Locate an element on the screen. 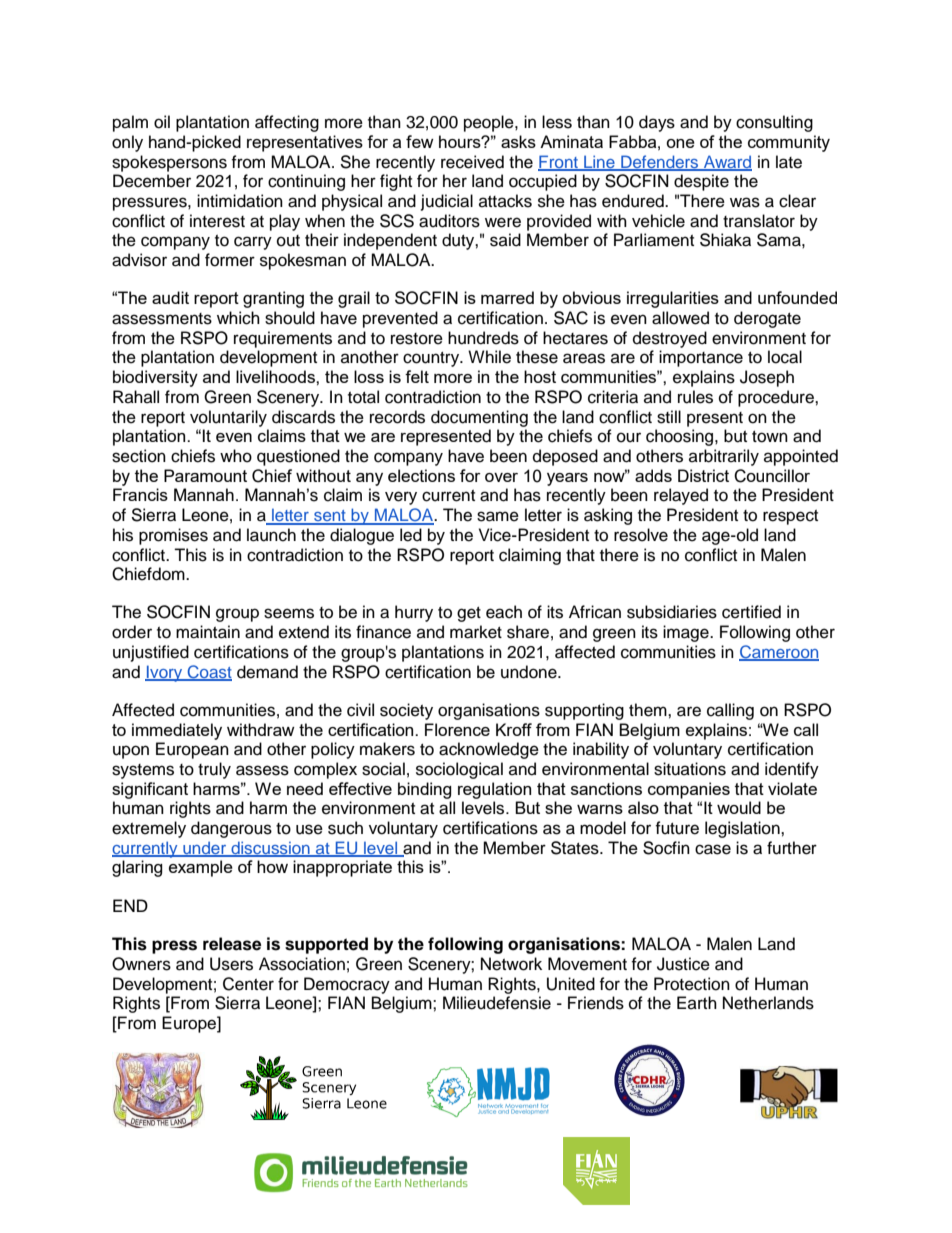 The image size is (952, 1233). received is located at coordinates (472, 162).
